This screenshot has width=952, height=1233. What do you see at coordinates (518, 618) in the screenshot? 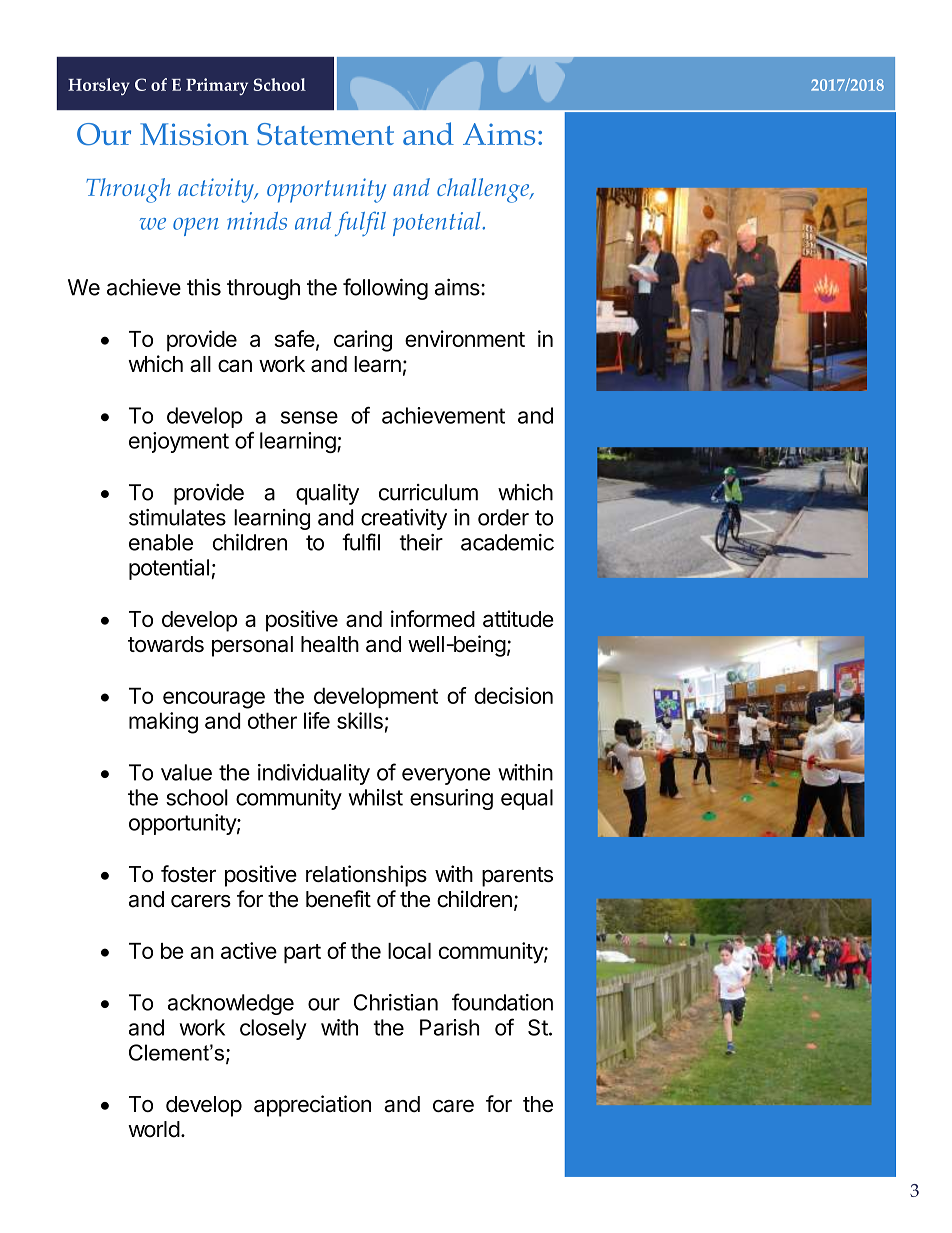
I see `attitude` at bounding box center [518, 618].
